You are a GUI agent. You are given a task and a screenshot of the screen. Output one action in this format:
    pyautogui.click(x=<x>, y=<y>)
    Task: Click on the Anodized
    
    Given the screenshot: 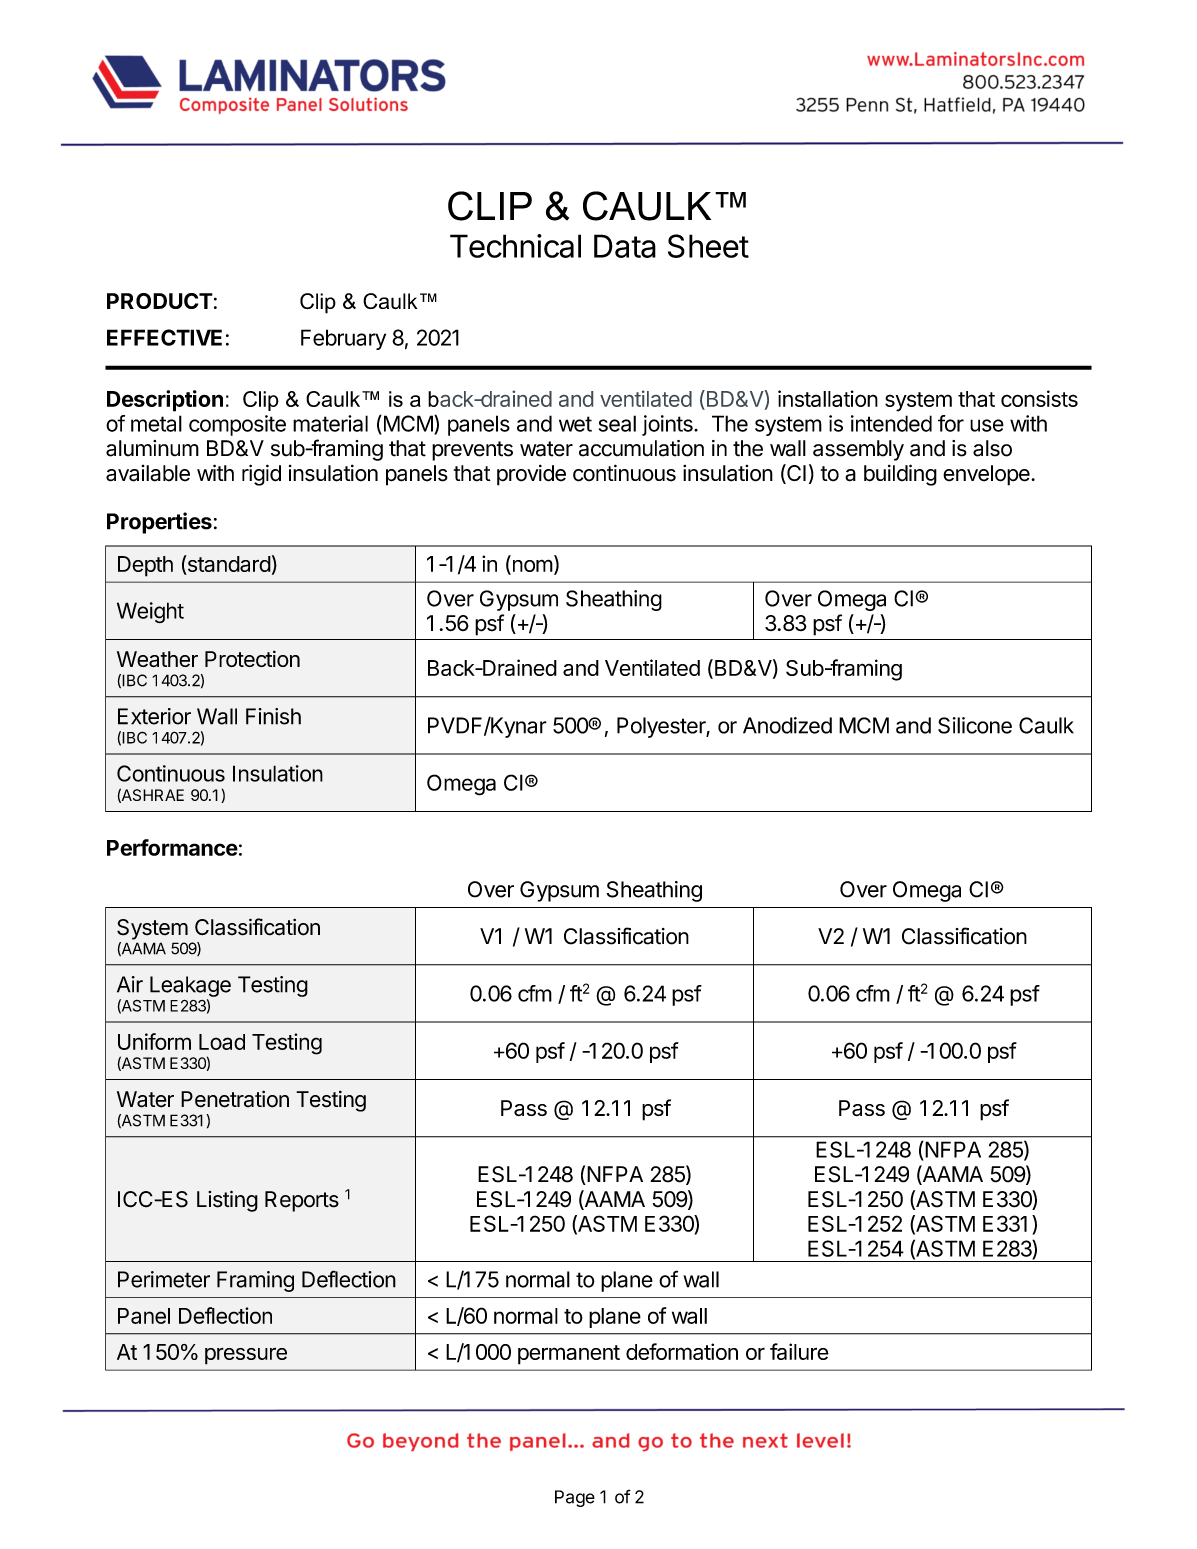 What is the action you would take?
    pyautogui.click(x=787, y=725)
